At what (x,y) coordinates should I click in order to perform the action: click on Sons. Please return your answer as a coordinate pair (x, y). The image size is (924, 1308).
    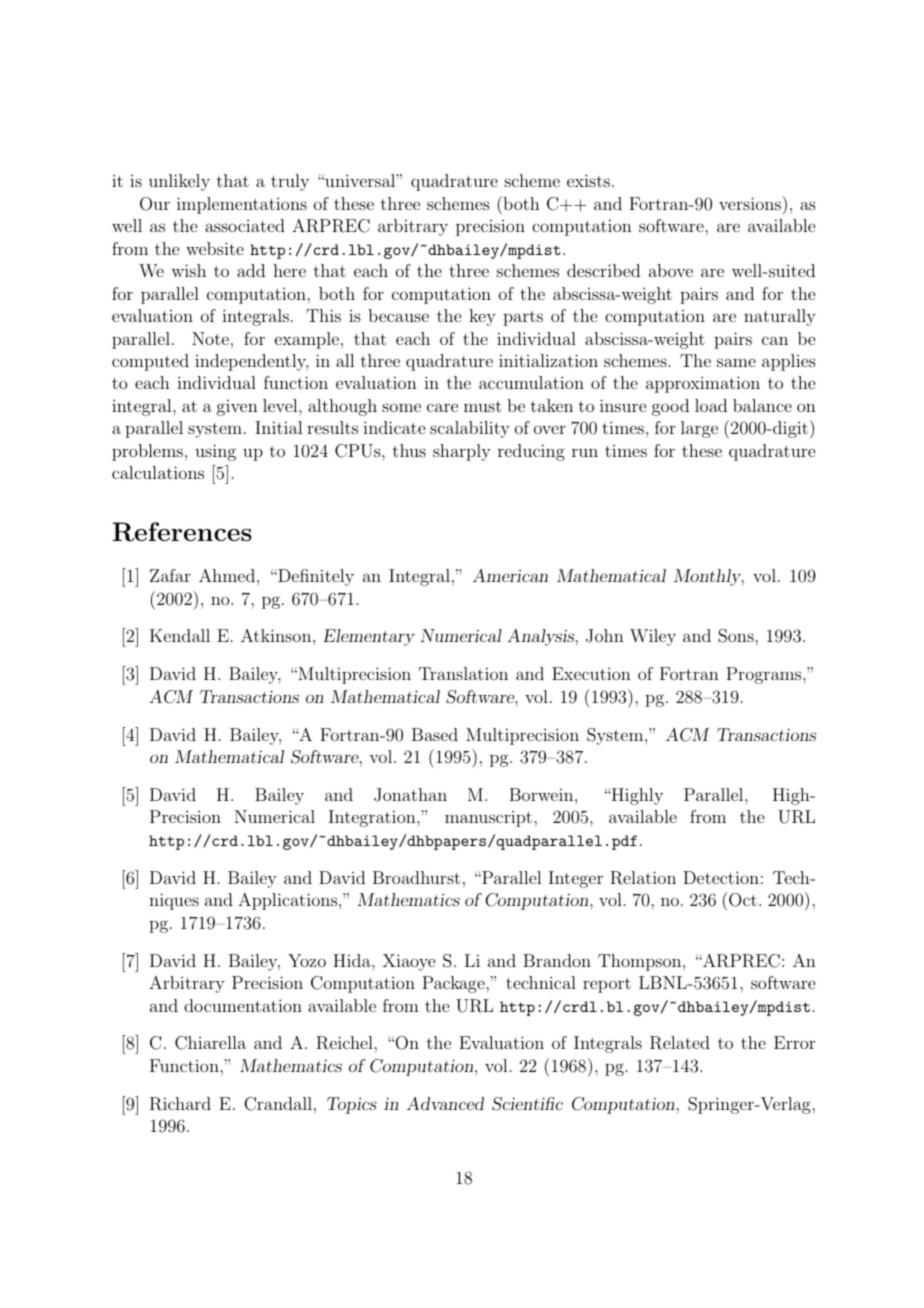
    Looking at the image, I should click on (737, 636).
